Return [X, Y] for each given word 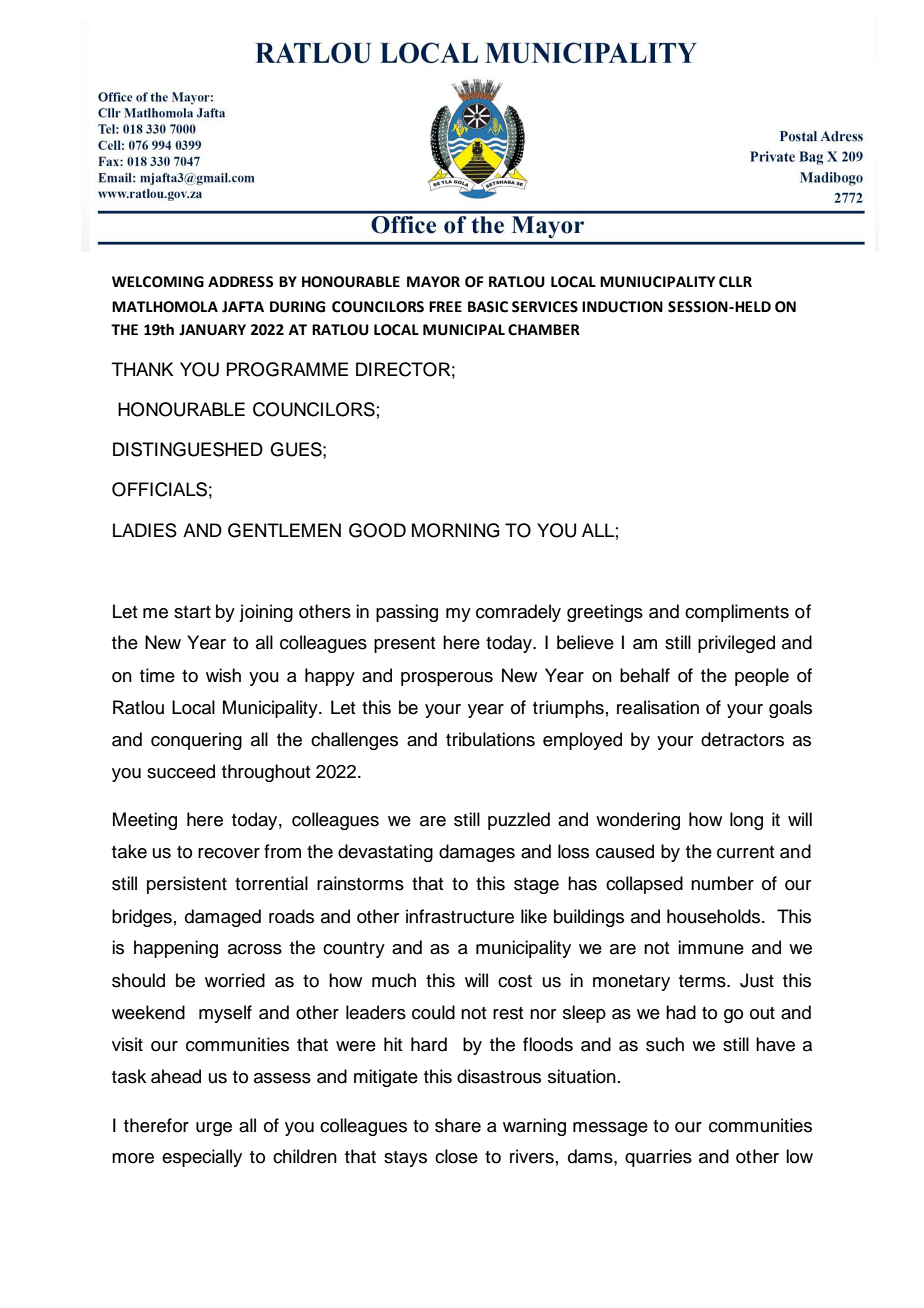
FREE [445, 306]
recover [229, 853]
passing [407, 613]
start [192, 612]
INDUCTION [622, 307]
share [458, 1125]
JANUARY [212, 330]
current [746, 852]
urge [214, 1129]
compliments [737, 613]
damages [477, 853]
